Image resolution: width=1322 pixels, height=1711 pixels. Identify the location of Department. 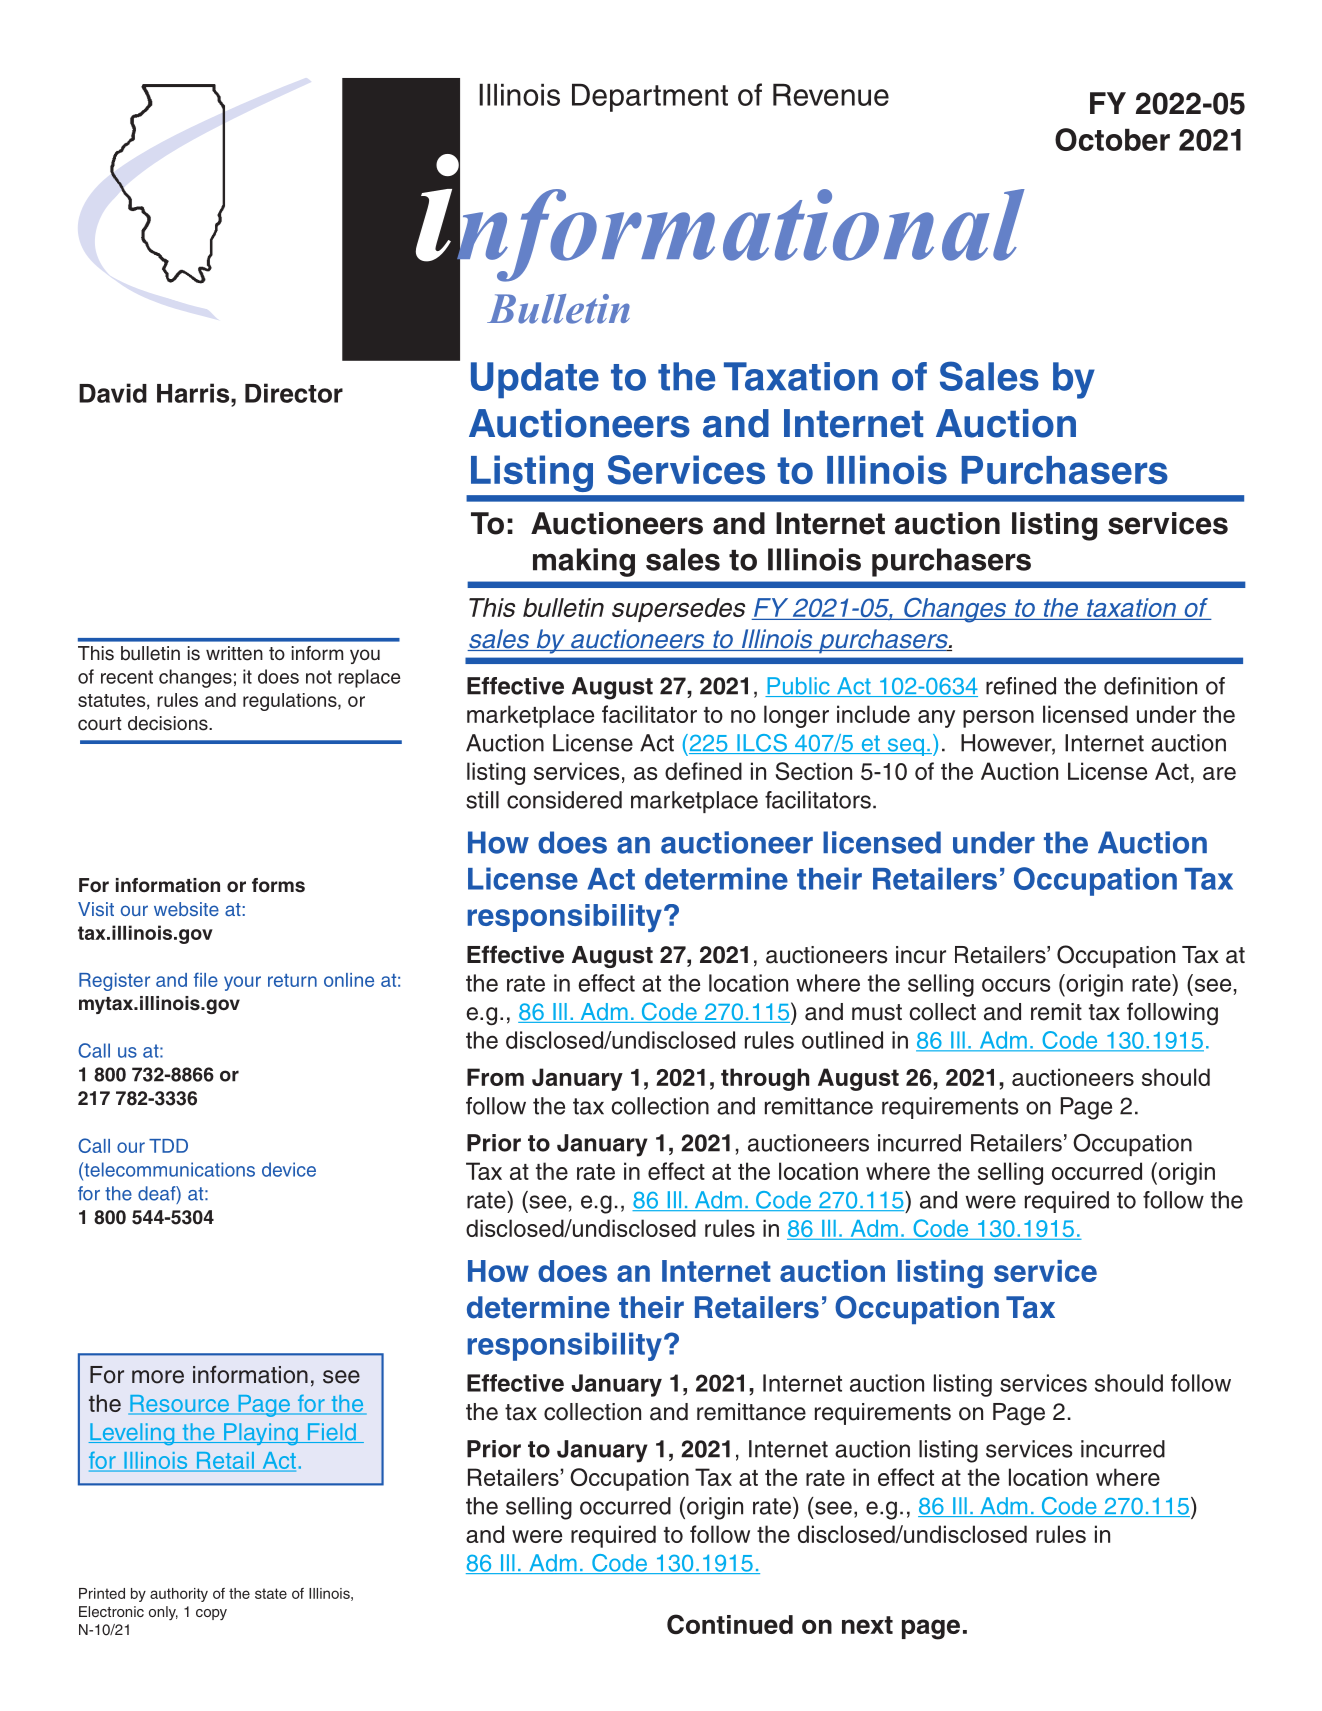
(650, 98).
